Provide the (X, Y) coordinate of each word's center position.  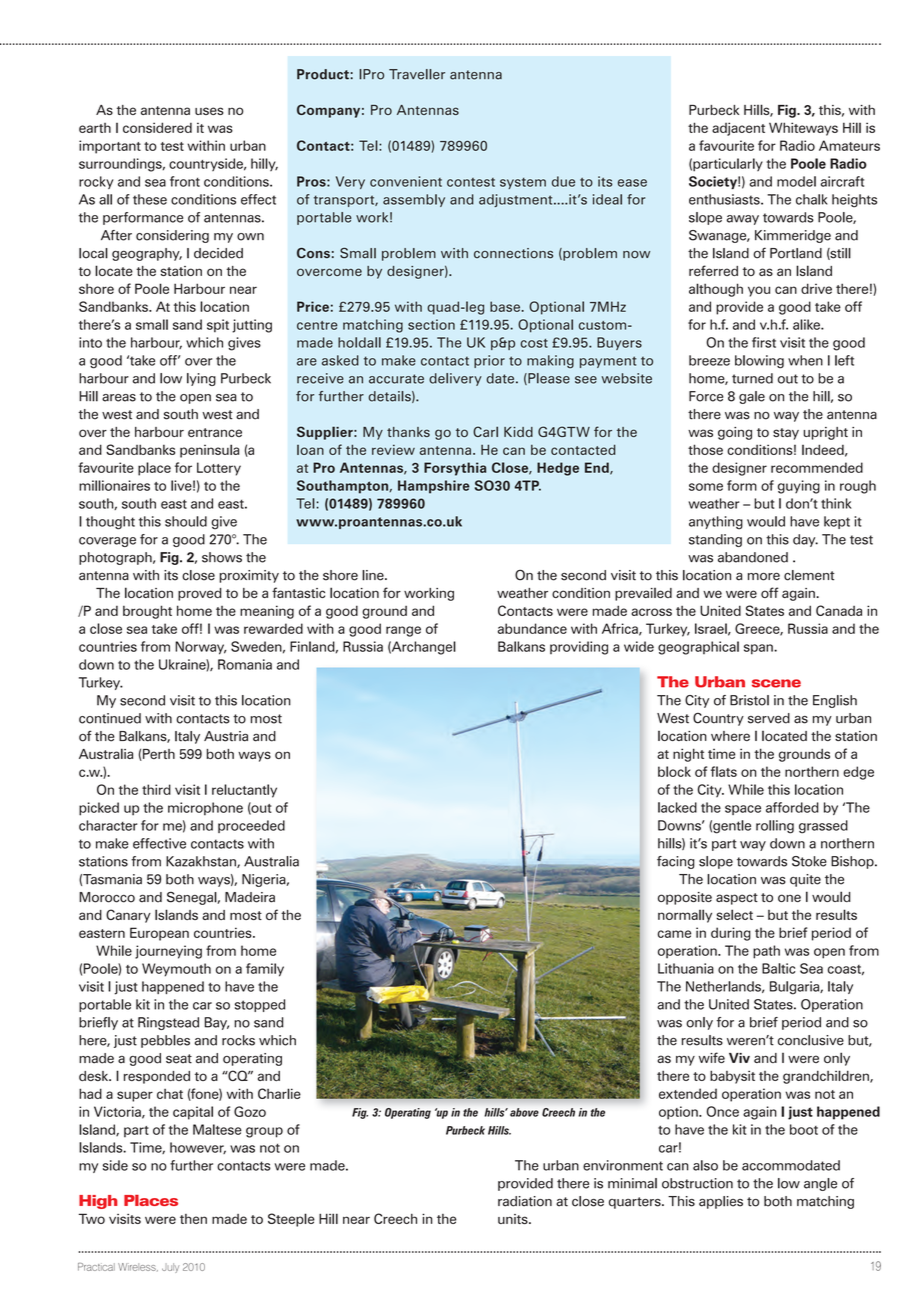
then (193, 1219)
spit (218, 326)
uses (209, 111)
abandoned (753, 557)
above (524, 1112)
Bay (217, 1023)
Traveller (417, 74)
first (764, 342)
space (743, 810)
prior (489, 361)
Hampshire (434, 487)
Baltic (778, 968)
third (156, 789)
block (674, 771)
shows (222, 557)
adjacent (738, 129)
